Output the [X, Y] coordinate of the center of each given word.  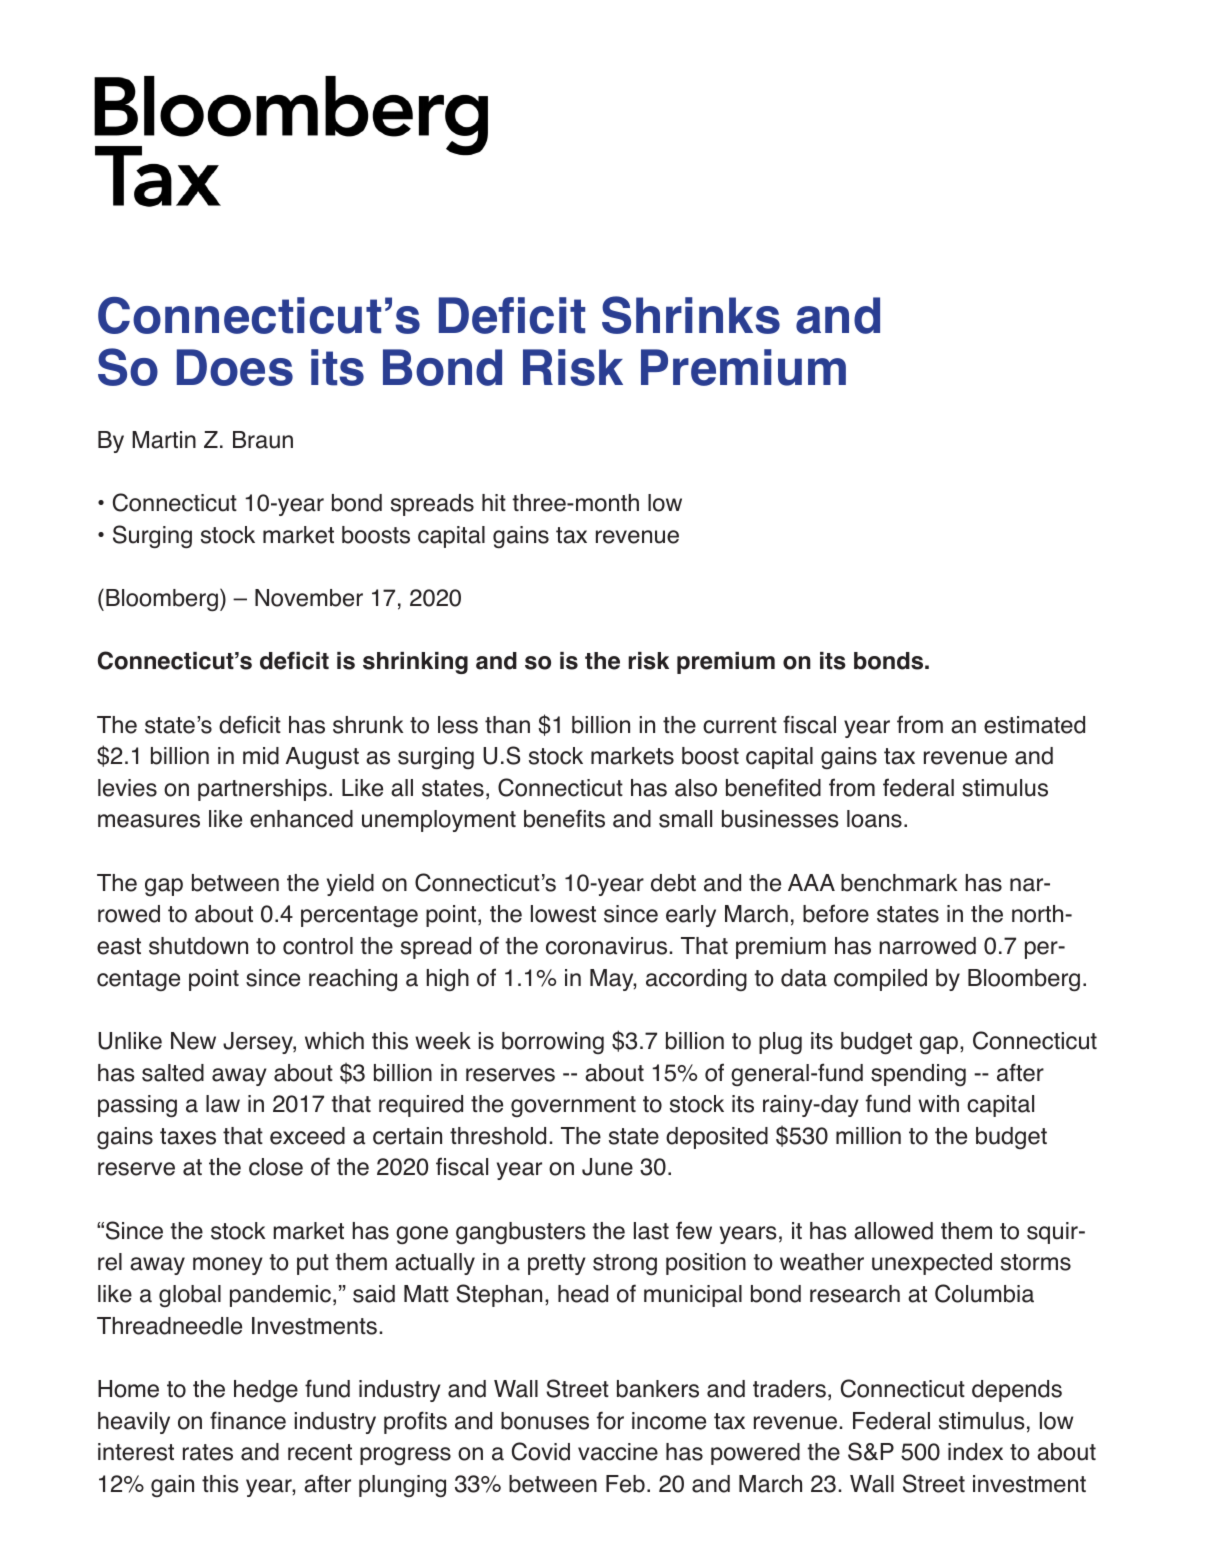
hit [494, 502]
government [573, 1106]
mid [261, 756]
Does [235, 367]
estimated [1034, 725]
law [223, 1104]
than [507, 725]
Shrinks [691, 315]
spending [918, 1075]
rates [208, 1452]
